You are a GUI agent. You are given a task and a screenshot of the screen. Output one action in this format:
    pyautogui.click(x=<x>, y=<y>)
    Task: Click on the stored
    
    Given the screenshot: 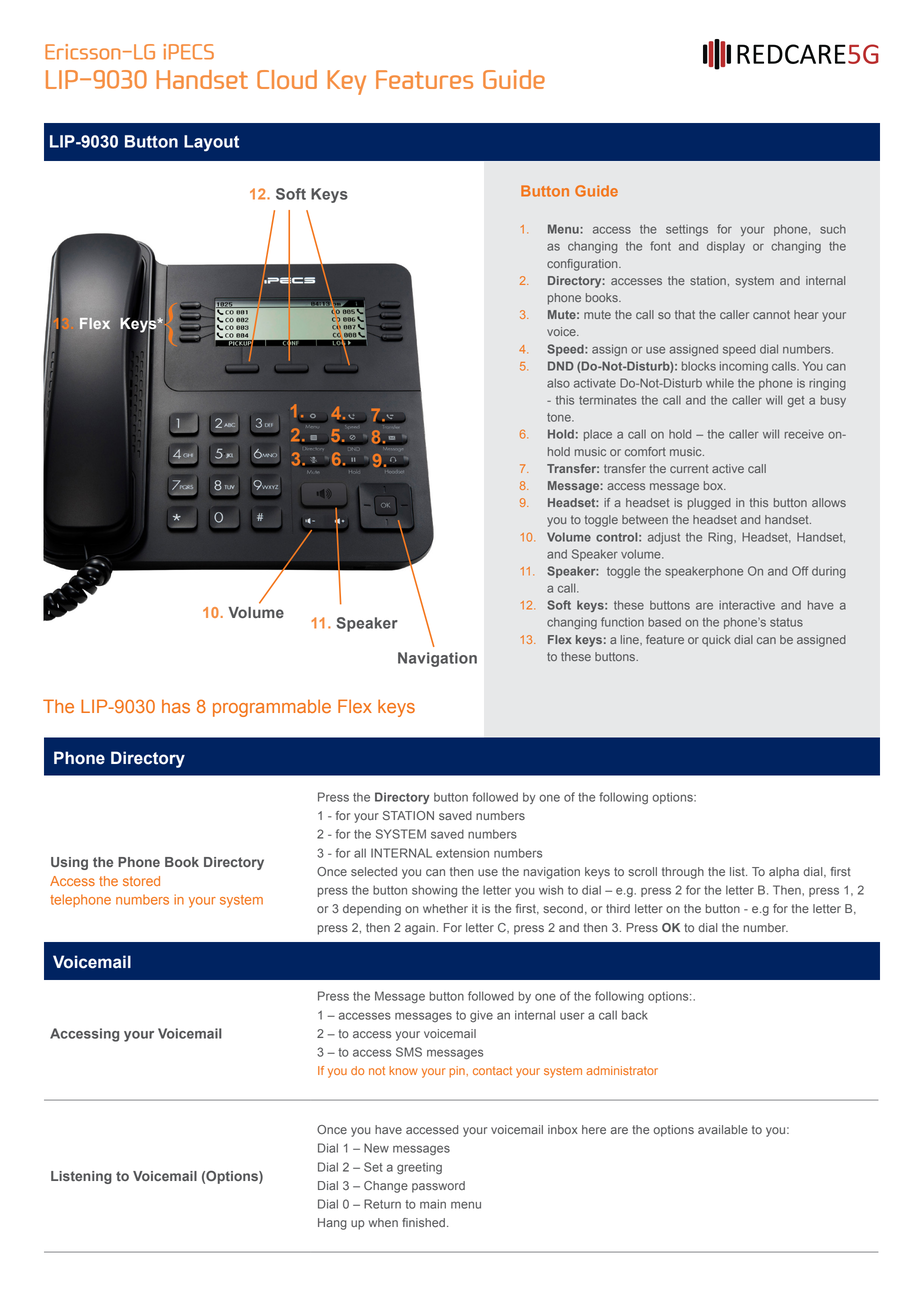 What is the action you would take?
    pyautogui.click(x=141, y=881)
